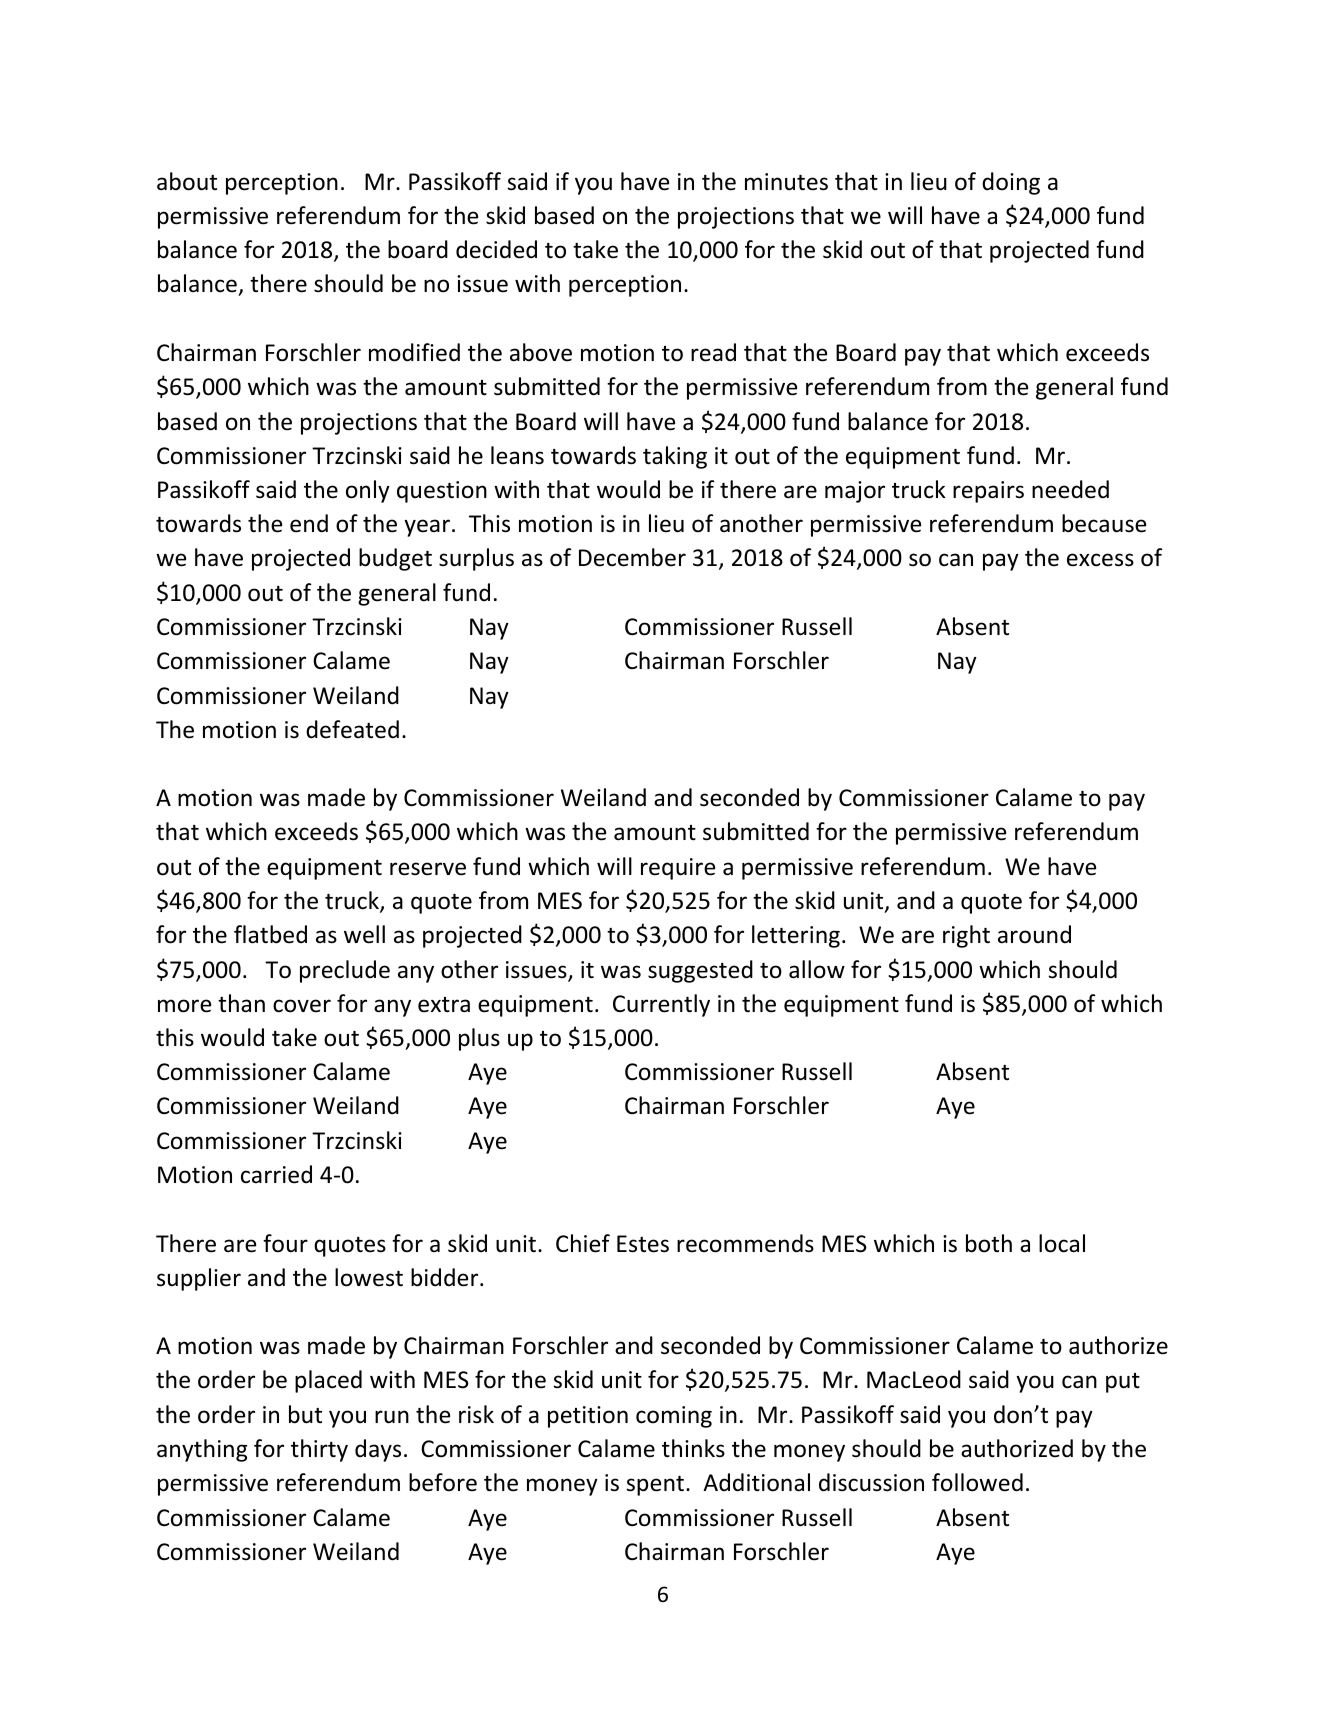 The height and width of the document is (1716, 1326). Describe the element at coordinates (428, 869) in the document. I see `reserve` at that location.
